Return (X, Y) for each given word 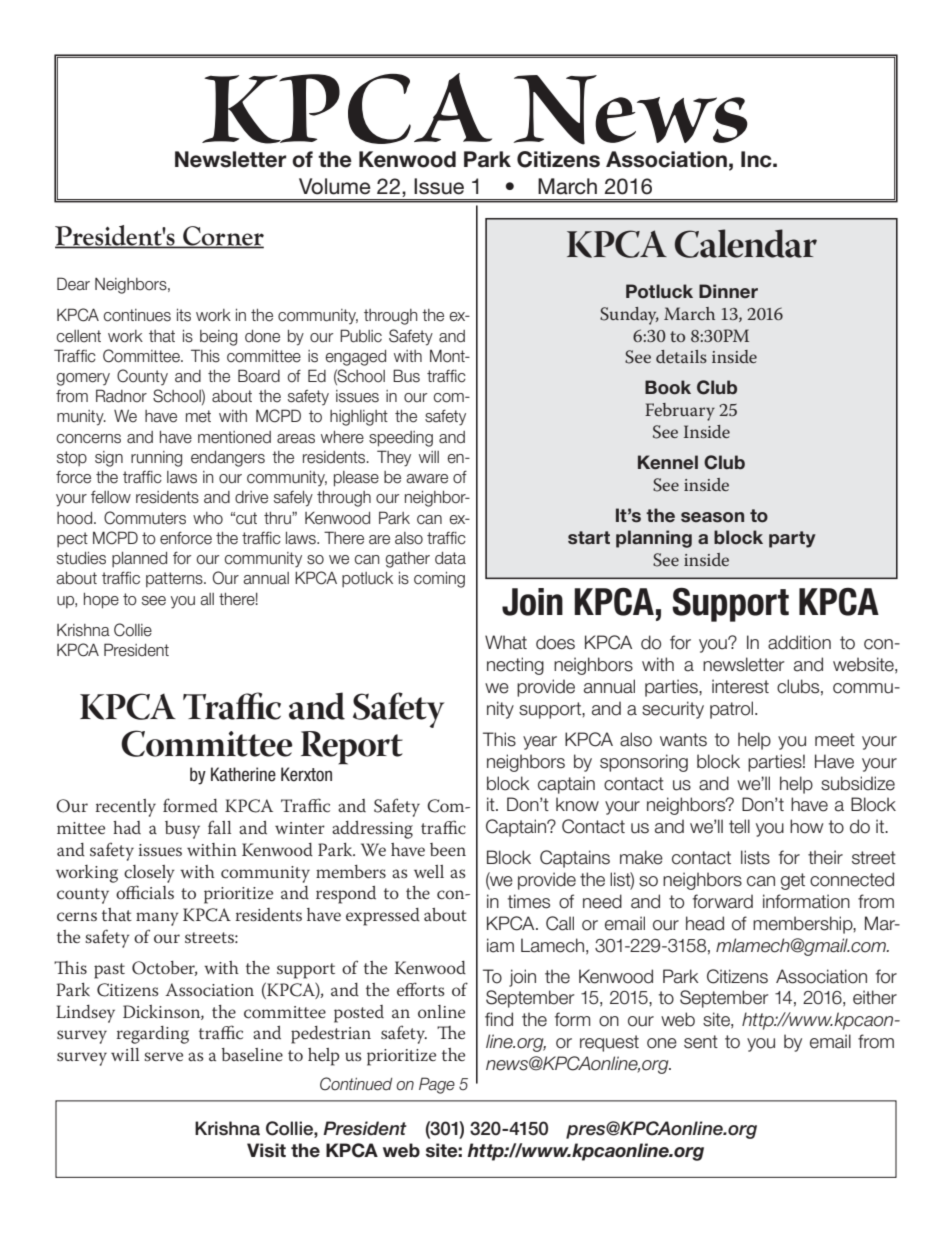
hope (101, 601)
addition (799, 642)
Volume (335, 186)
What (506, 642)
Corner (222, 237)
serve (163, 1056)
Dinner (728, 291)
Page (437, 1085)
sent (701, 1042)
